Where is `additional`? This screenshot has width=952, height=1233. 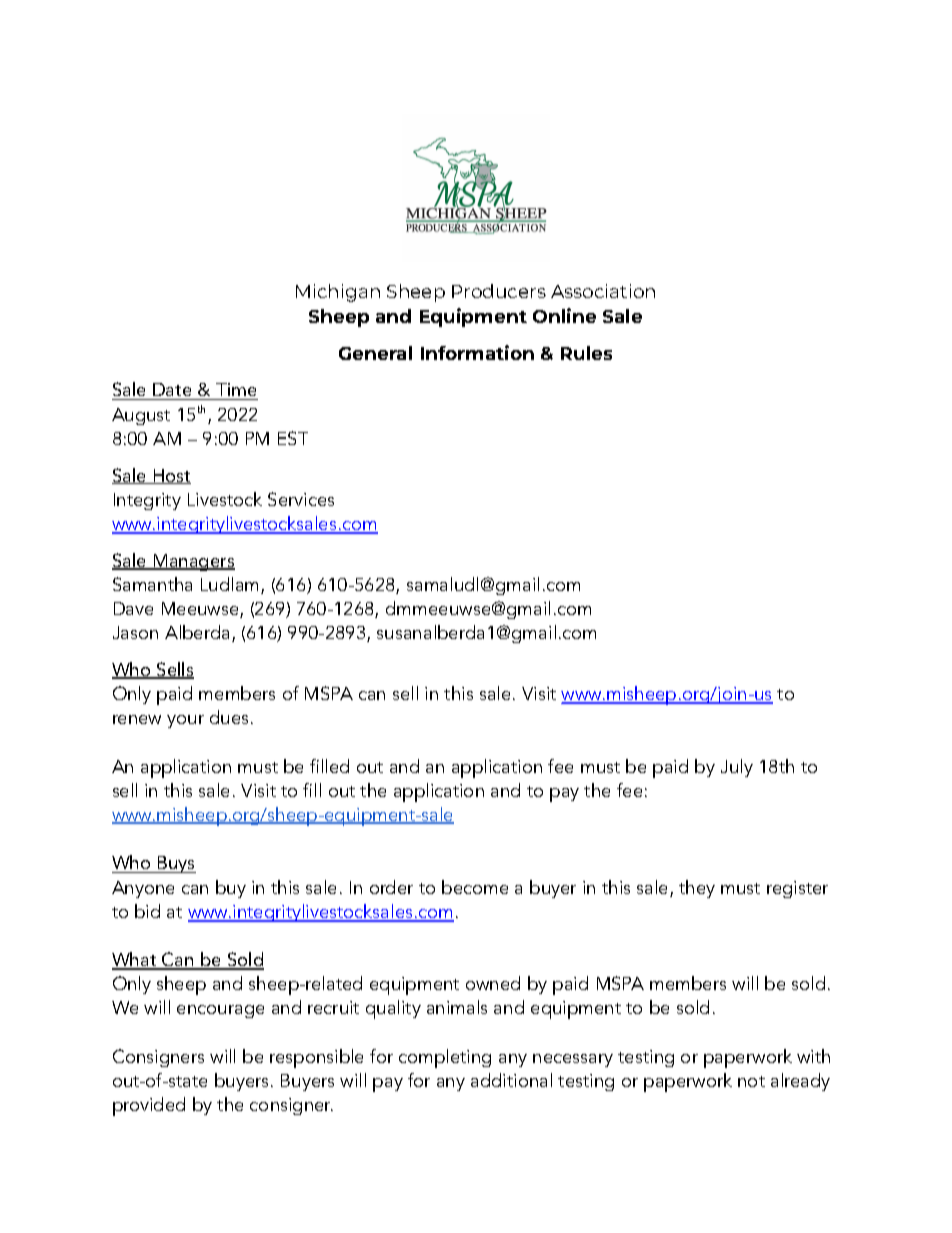
additional is located at coordinates (511, 1080).
